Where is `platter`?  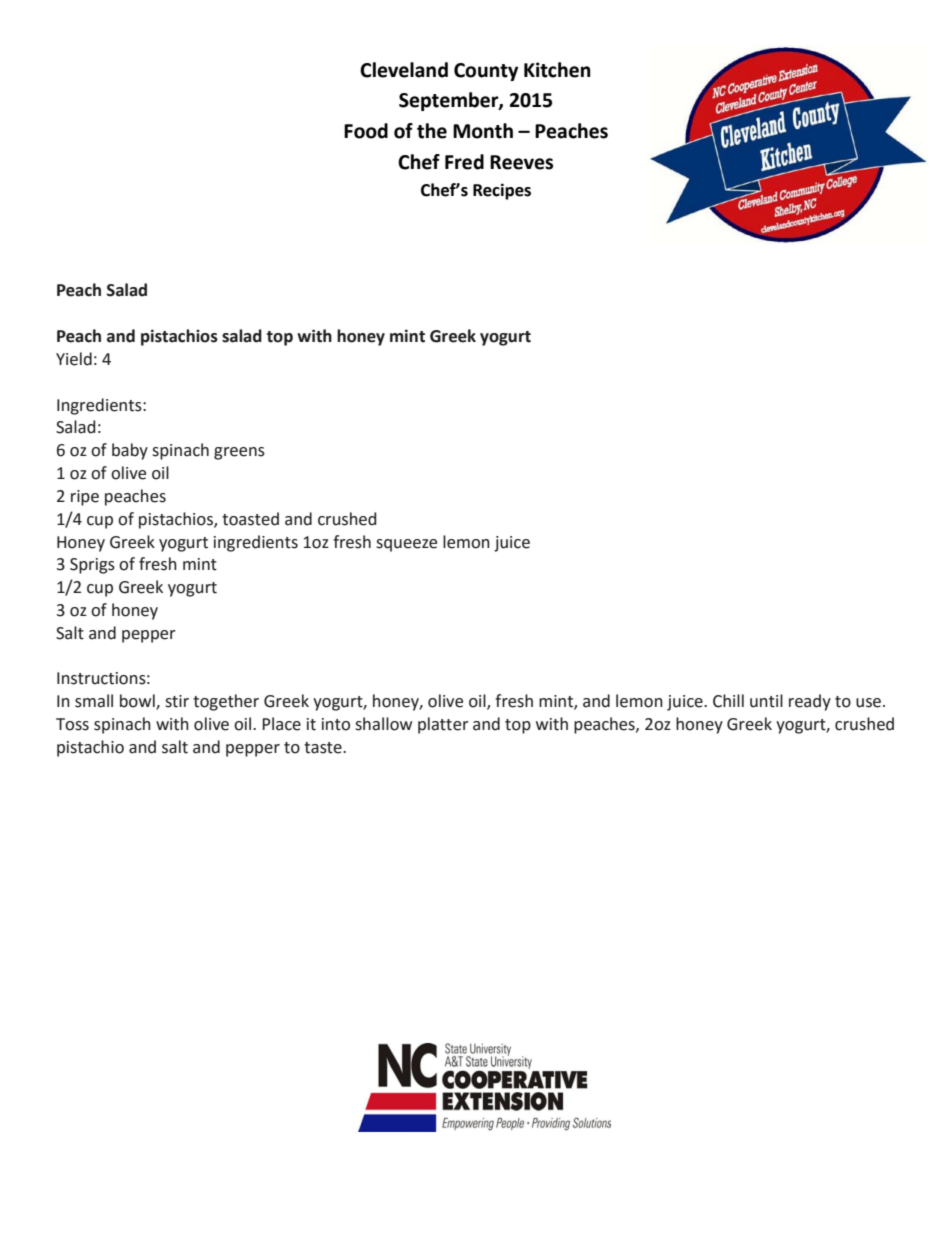
platter is located at coordinates (443, 725).
